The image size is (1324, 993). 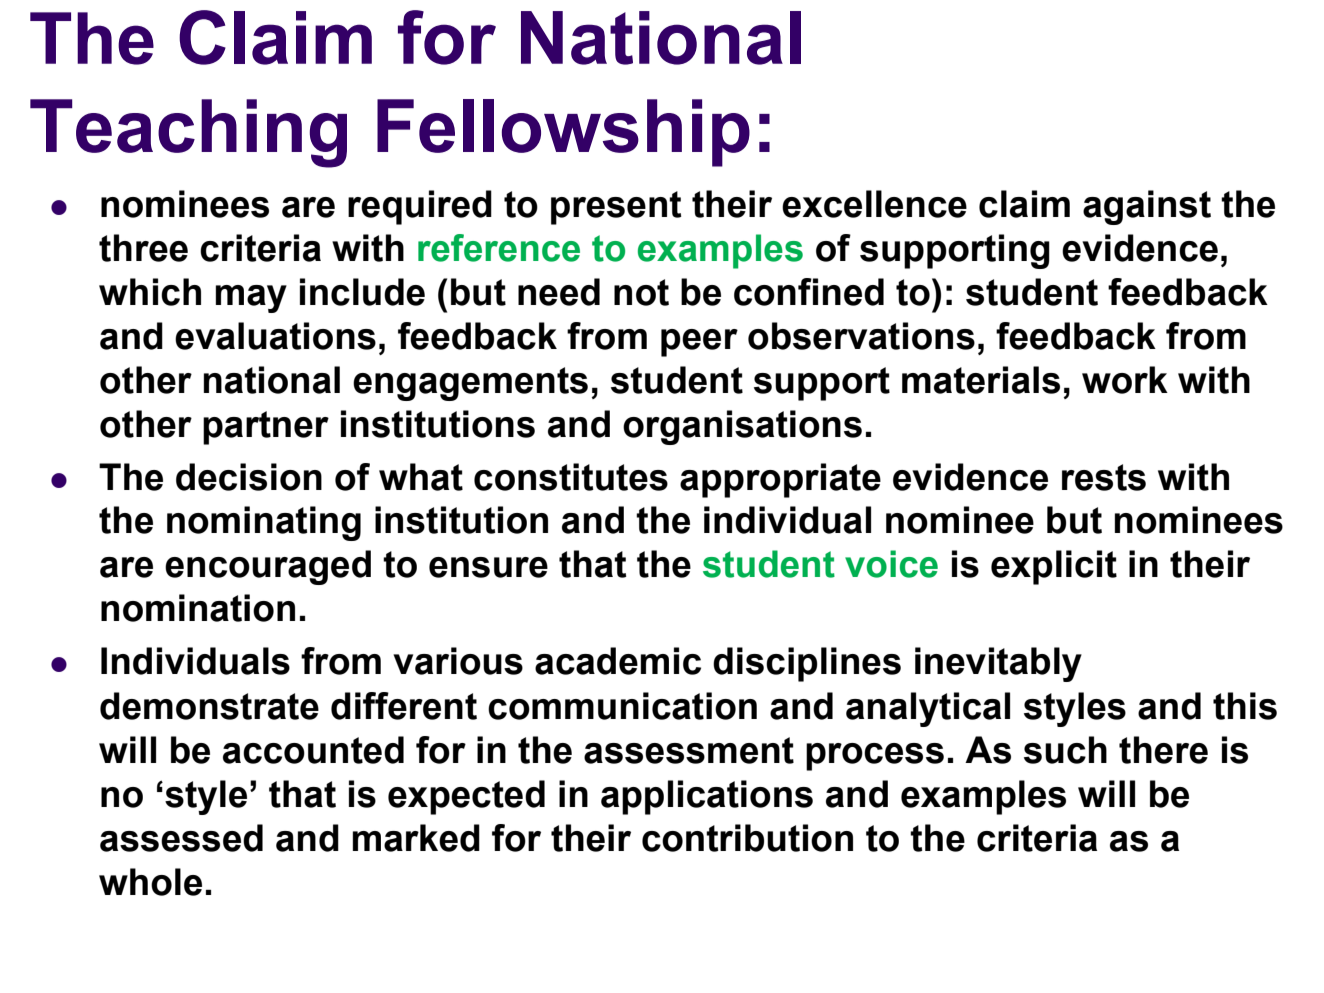 I want to click on against, so click(x=1147, y=207).
